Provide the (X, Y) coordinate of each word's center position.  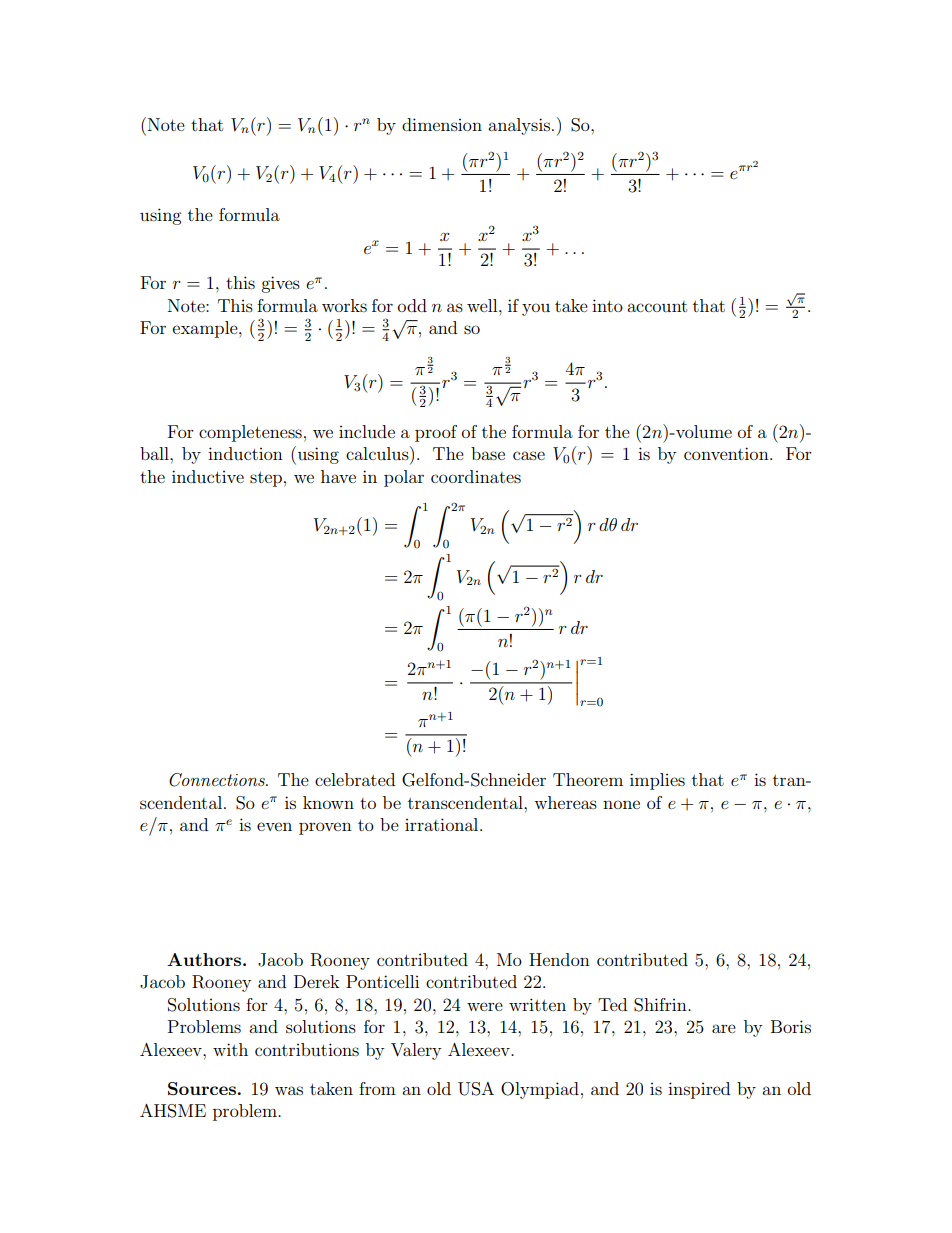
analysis (519, 126)
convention (727, 453)
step (266, 479)
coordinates (476, 476)
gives (280, 284)
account (657, 306)
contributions (307, 1049)
